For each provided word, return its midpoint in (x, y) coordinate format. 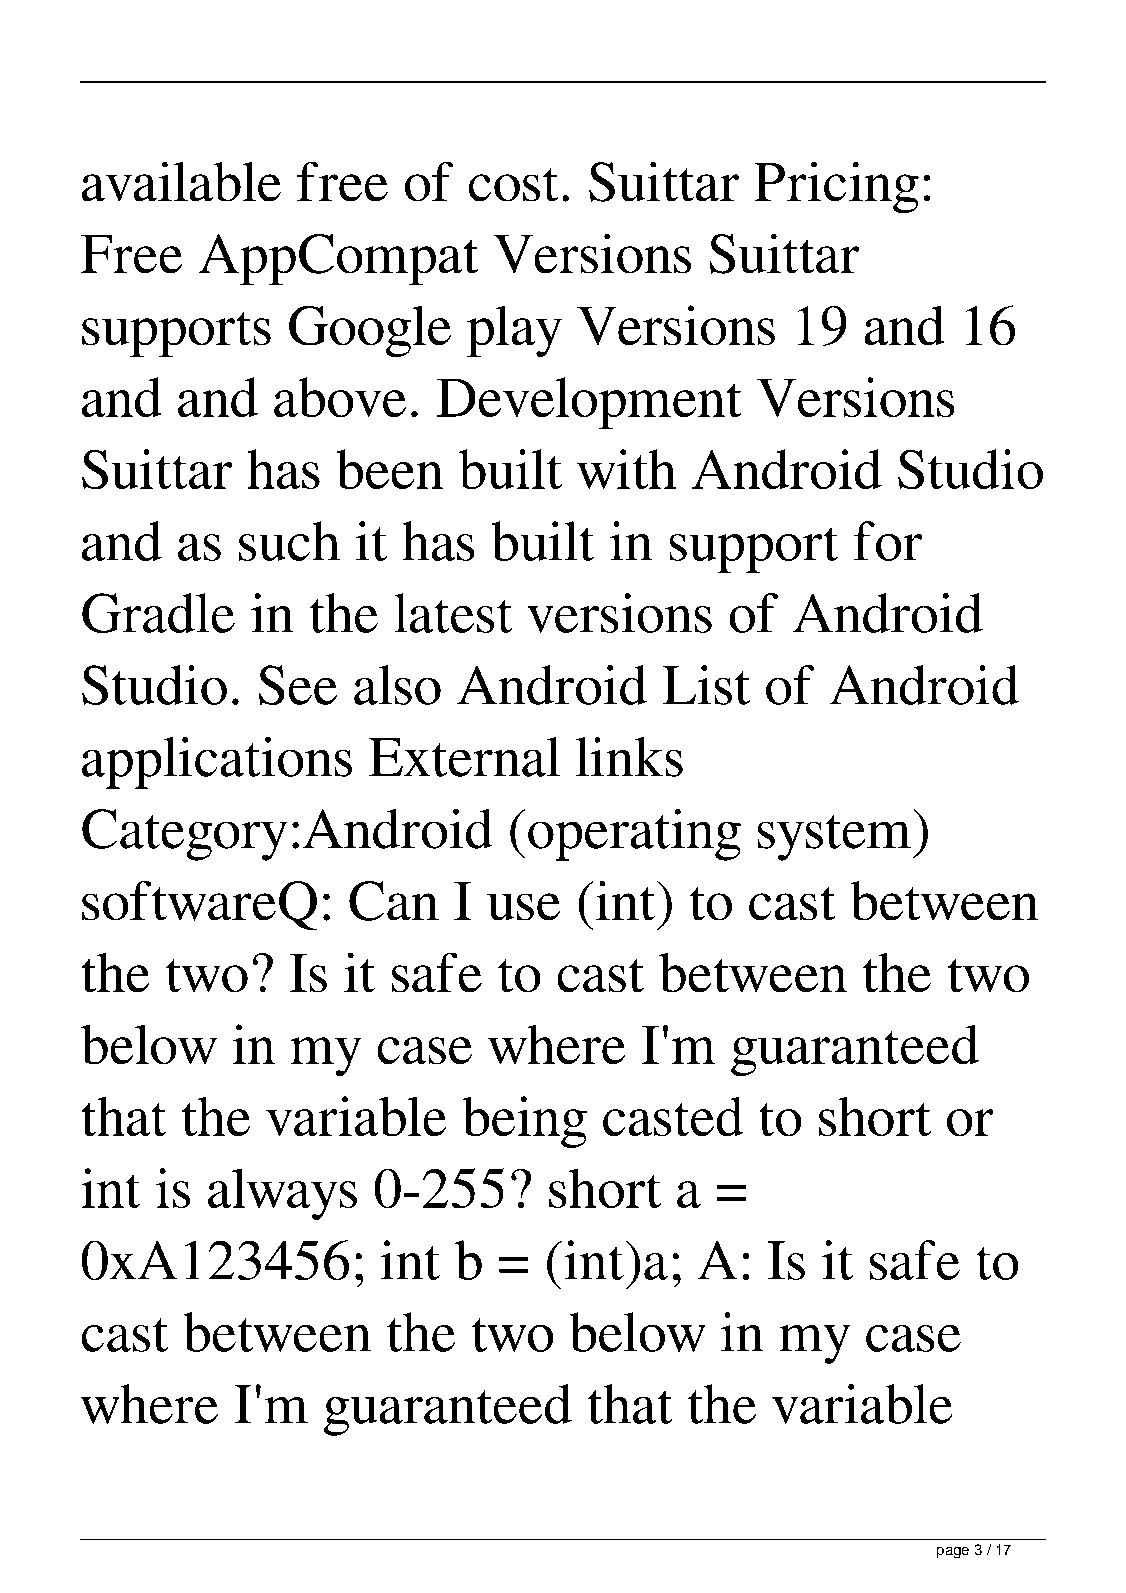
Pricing (837, 187)
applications (217, 763)
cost (513, 184)
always (282, 1194)
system (834, 838)
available (181, 181)
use (523, 906)
